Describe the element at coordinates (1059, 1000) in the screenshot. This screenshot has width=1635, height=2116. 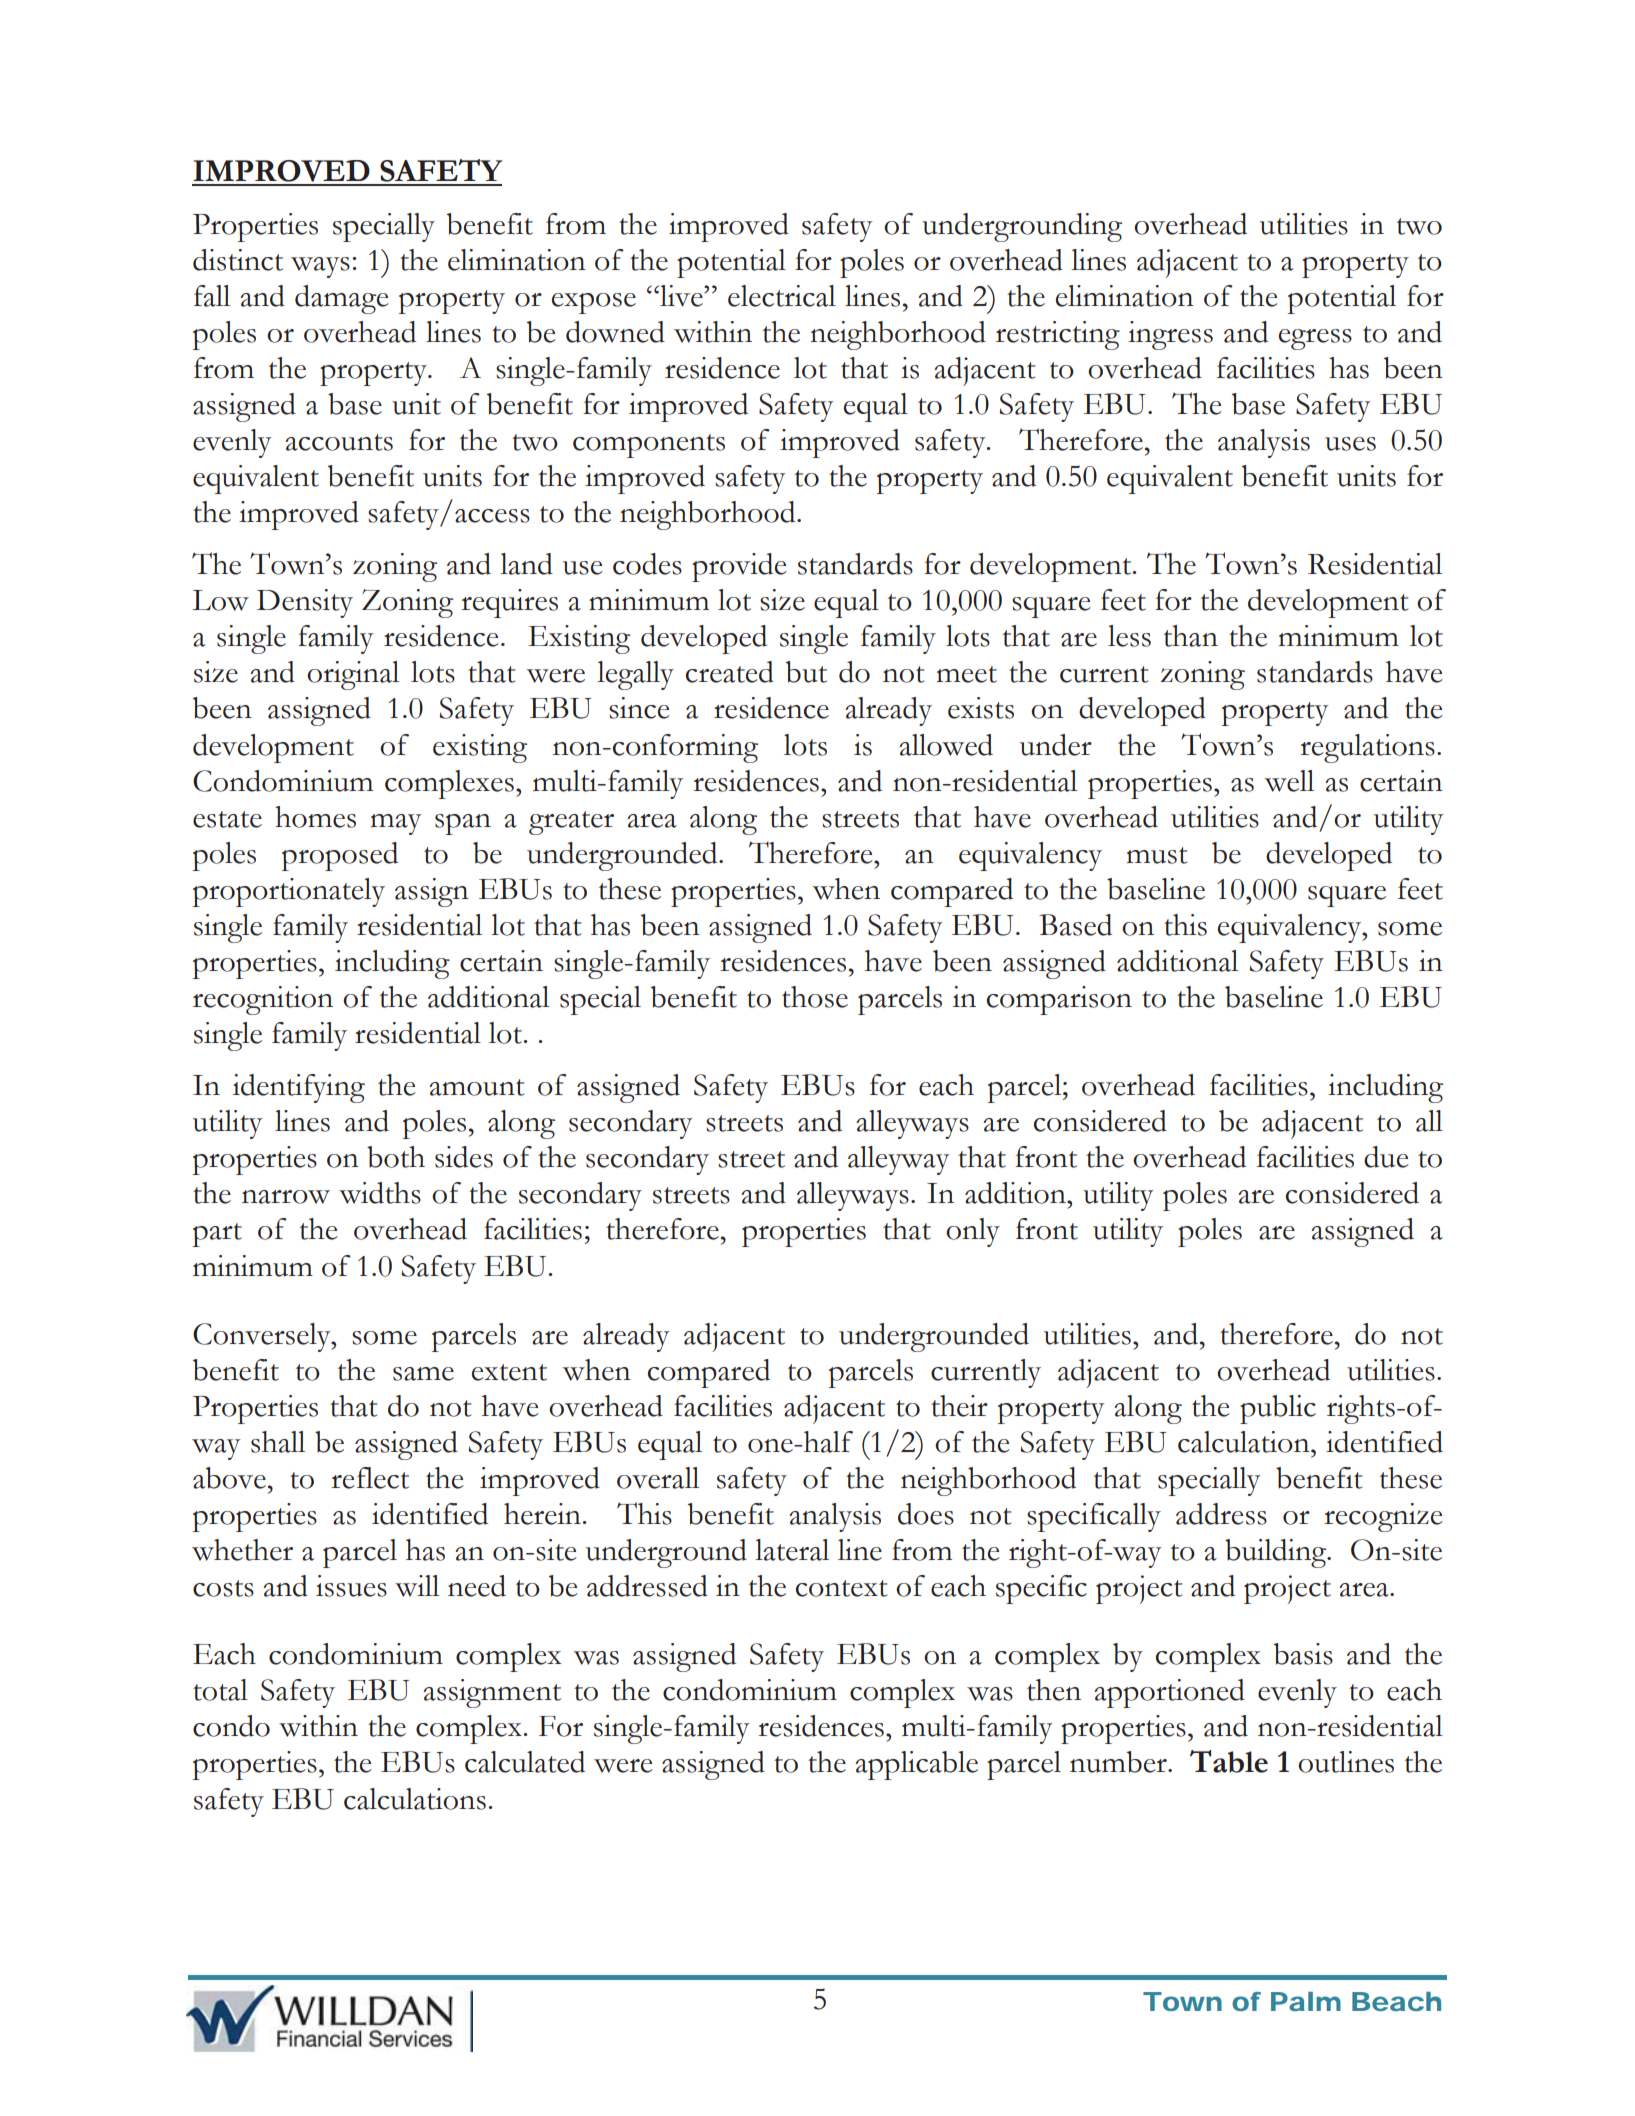
I see `comparison` at that location.
